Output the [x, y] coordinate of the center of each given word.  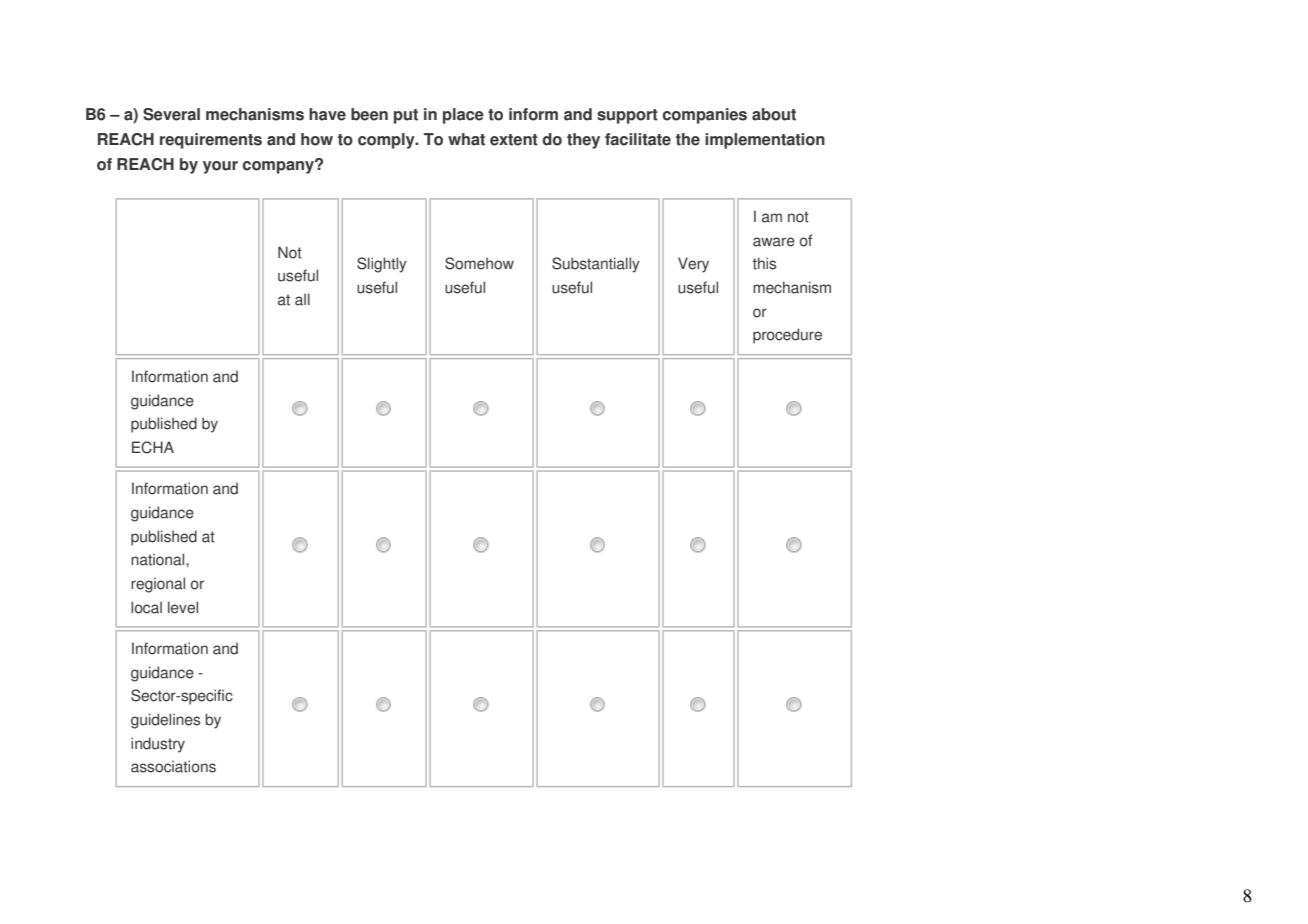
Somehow [479, 263]
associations [173, 766]
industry [158, 745]
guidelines [165, 721]
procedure [787, 336]
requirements [211, 141]
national [159, 559]
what [466, 139]
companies [705, 116]
